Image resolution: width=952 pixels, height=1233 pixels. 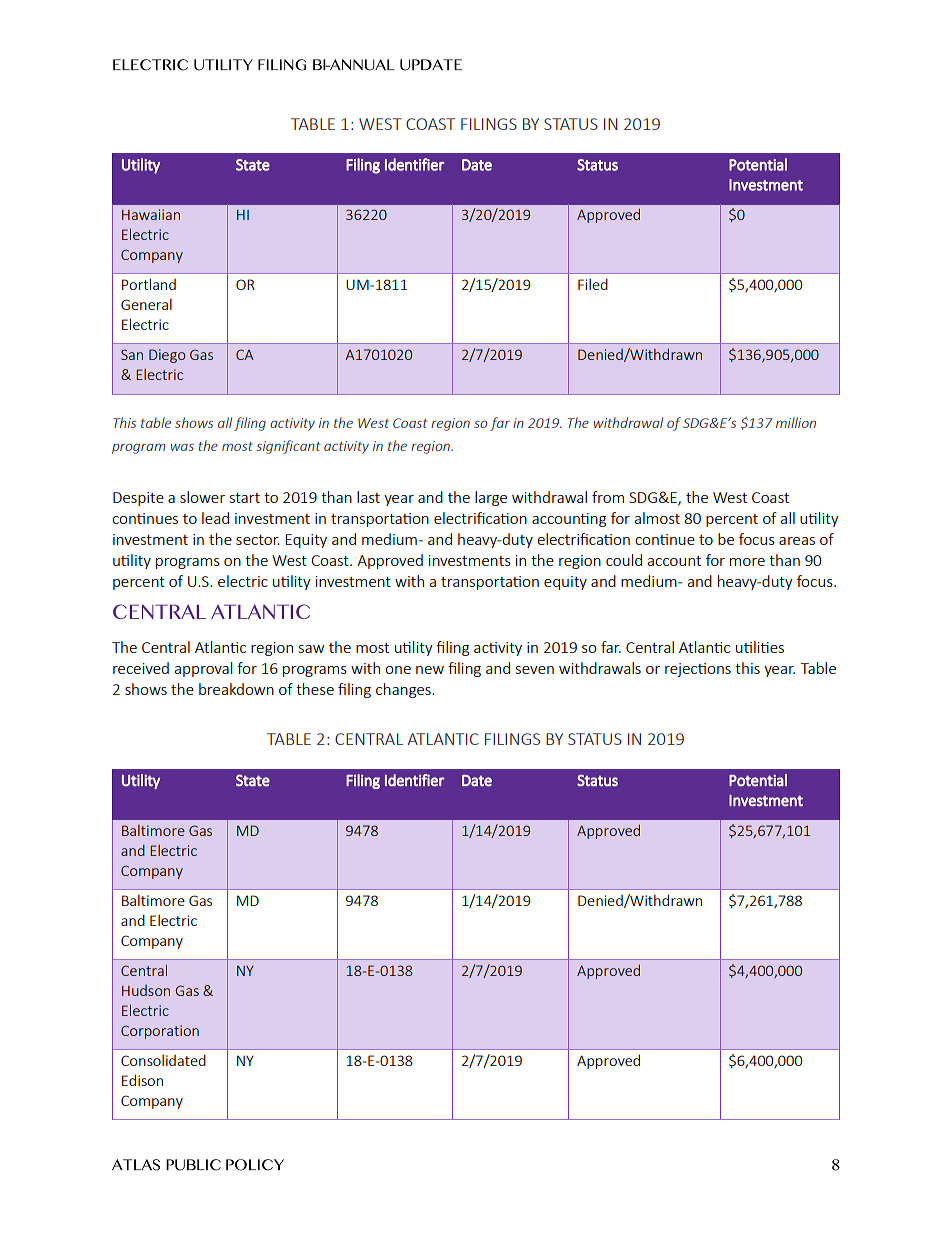 What do you see at coordinates (797, 541) in the screenshot?
I see `areas` at bounding box center [797, 541].
